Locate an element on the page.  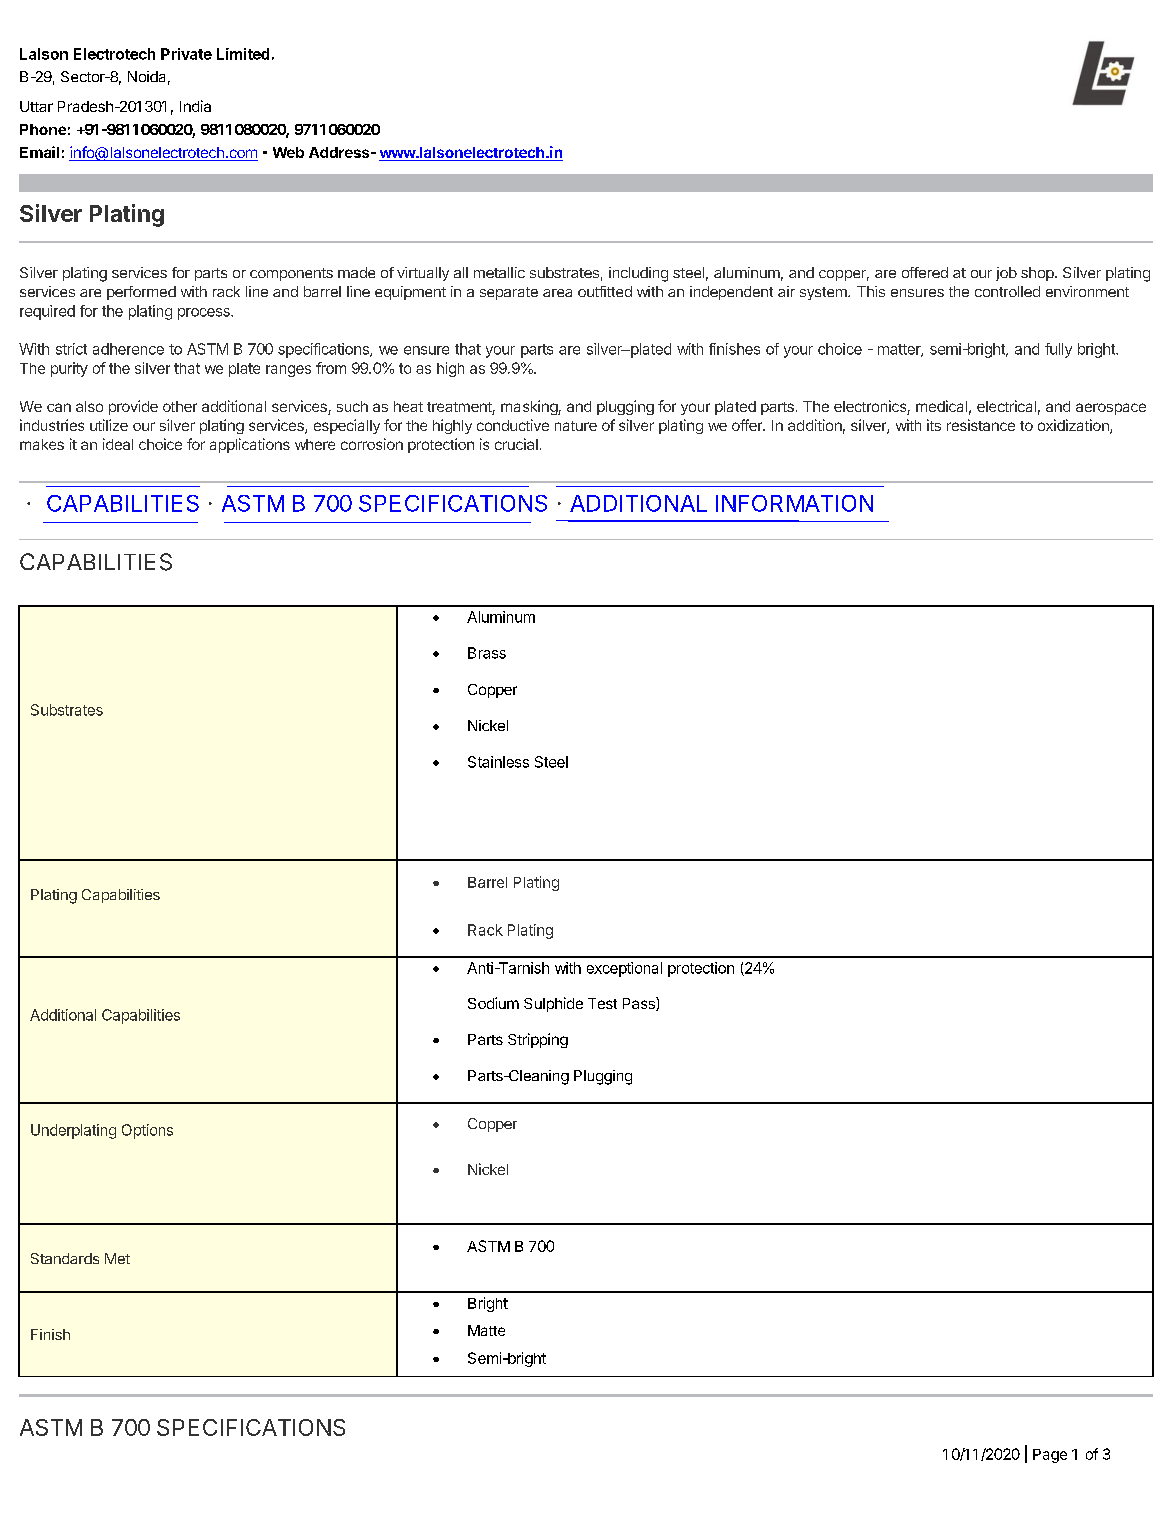
exceptional is located at coordinates (624, 969).
